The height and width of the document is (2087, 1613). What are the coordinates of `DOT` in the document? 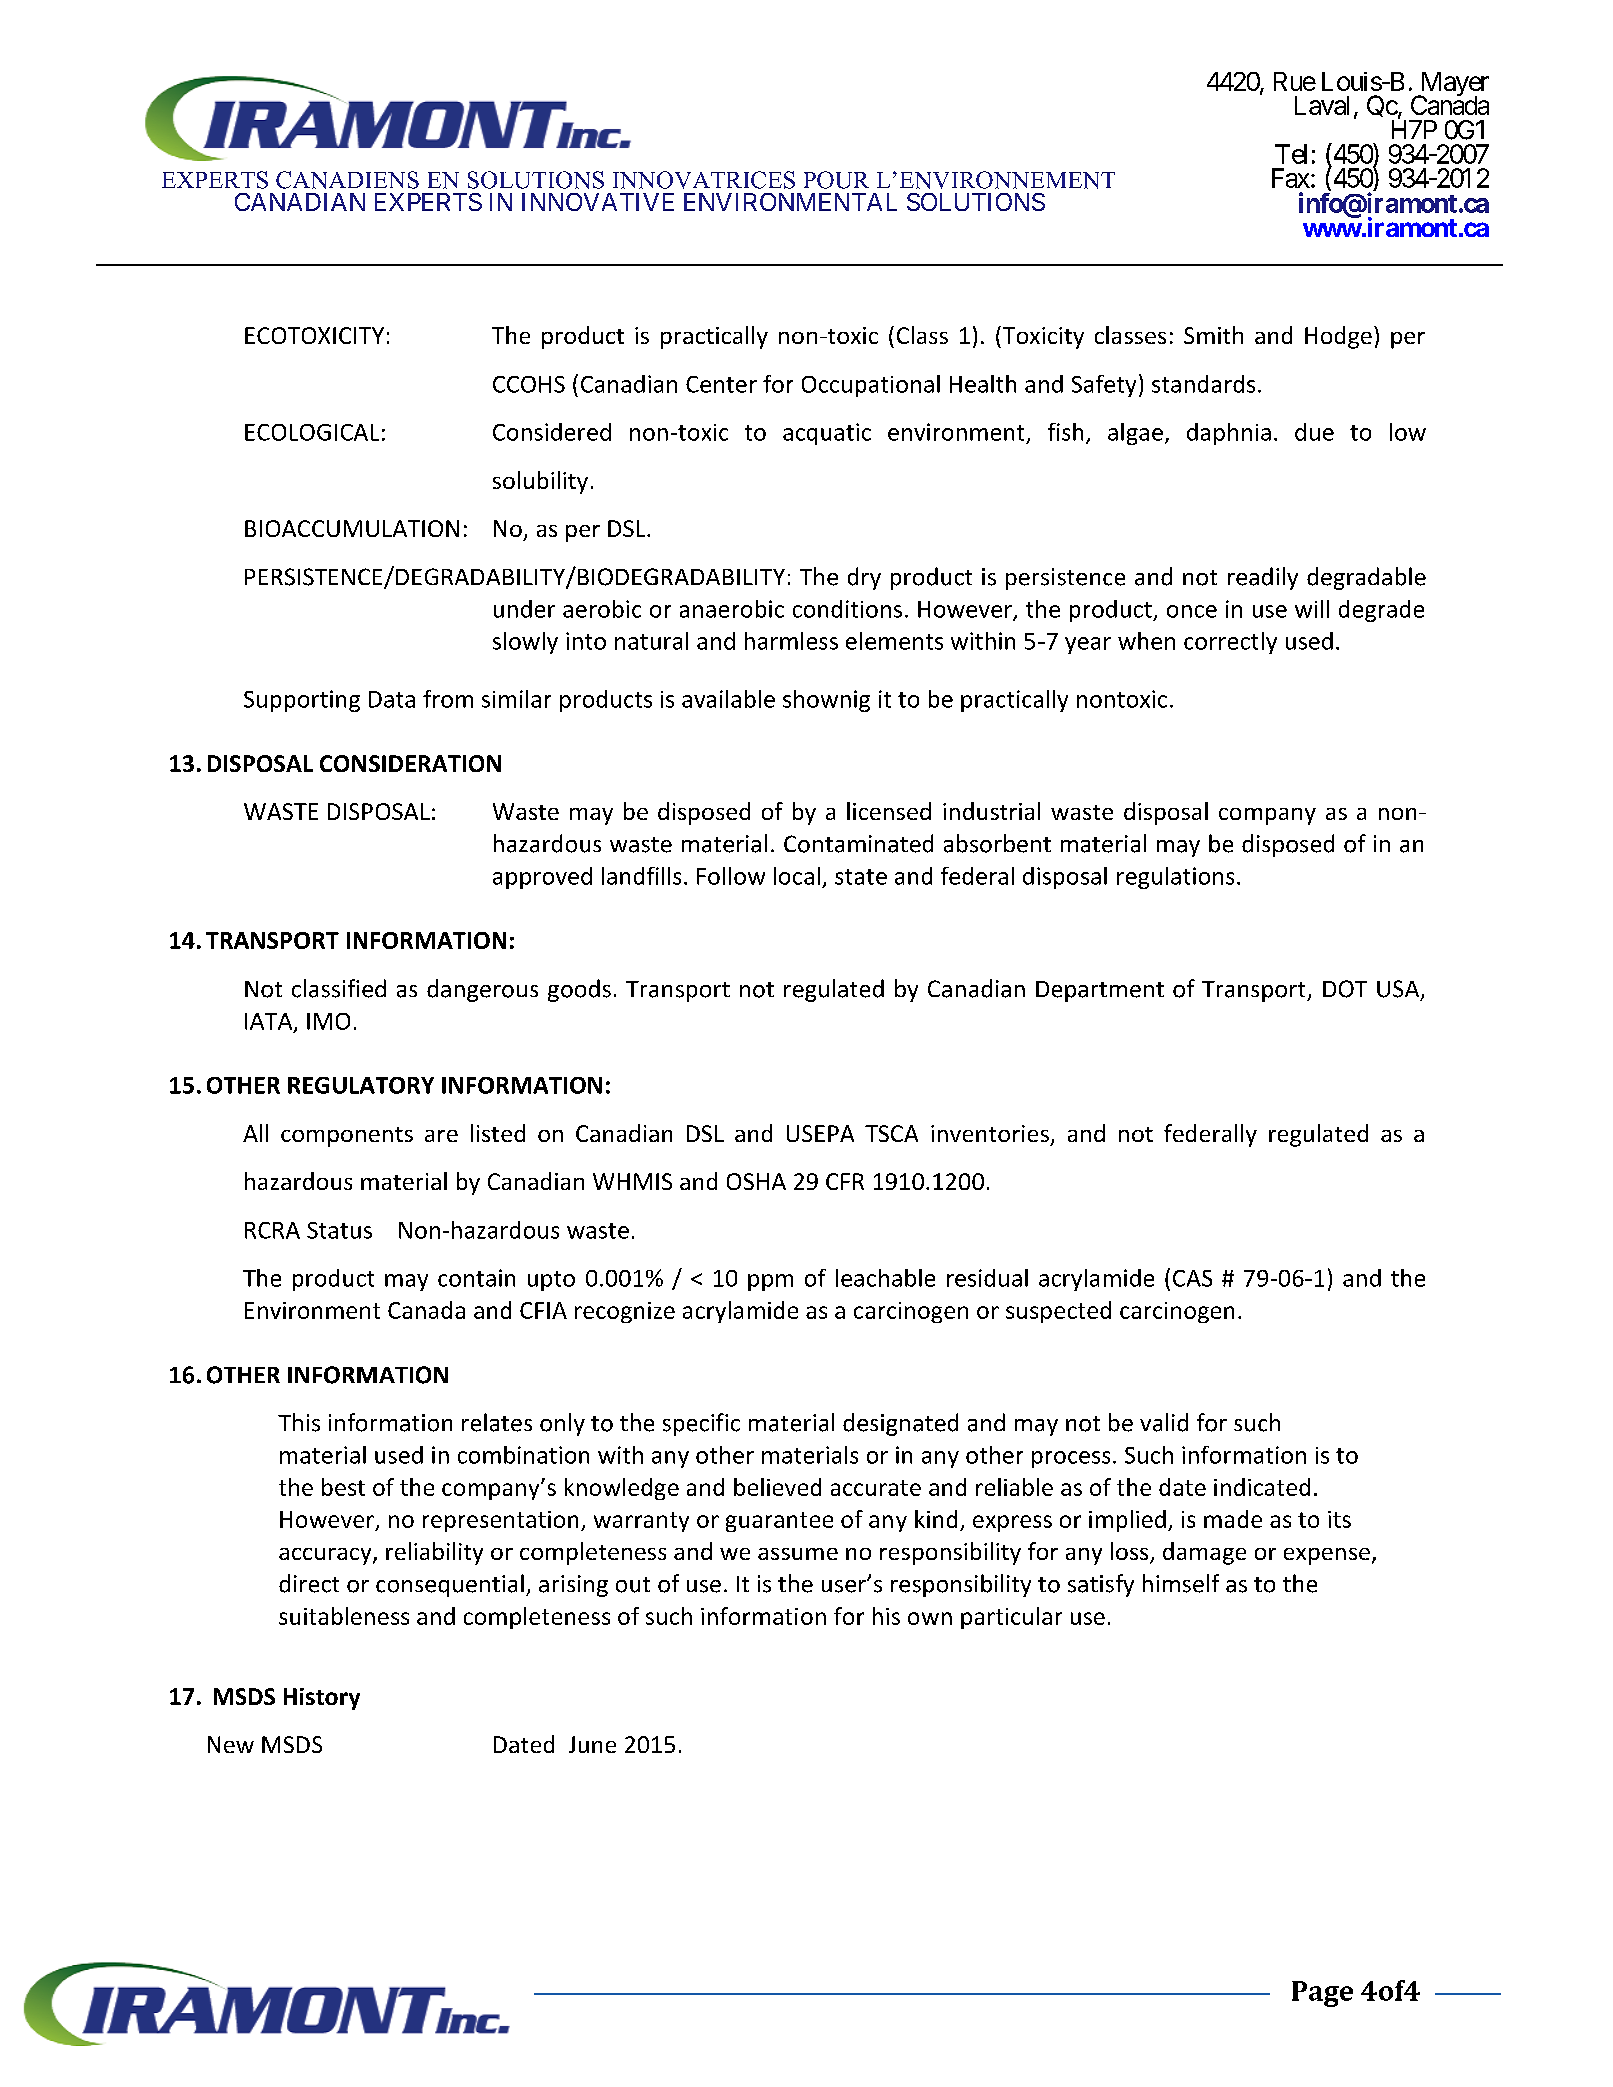 It's located at (1345, 989).
